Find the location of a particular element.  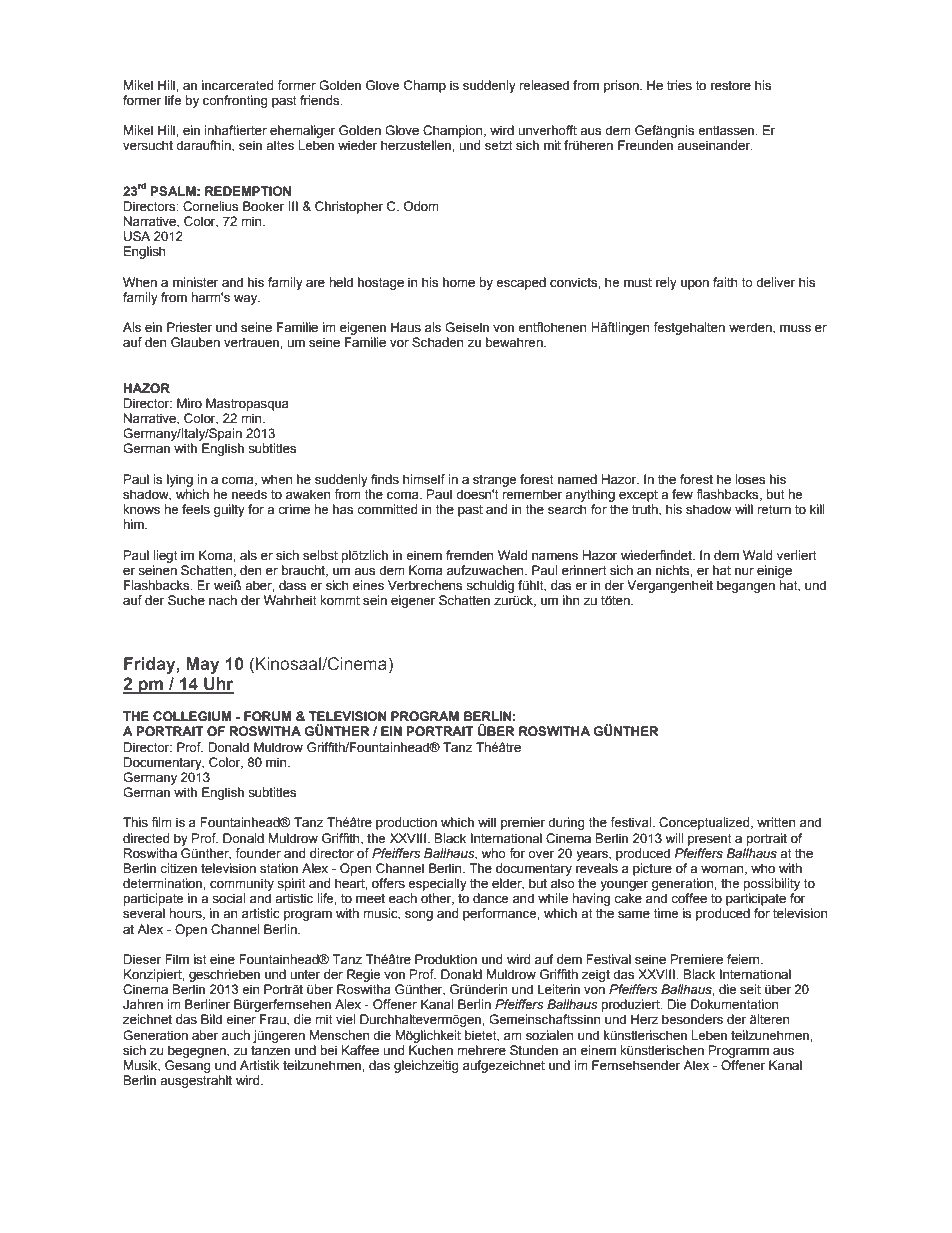

production is located at coordinates (406, 823).
